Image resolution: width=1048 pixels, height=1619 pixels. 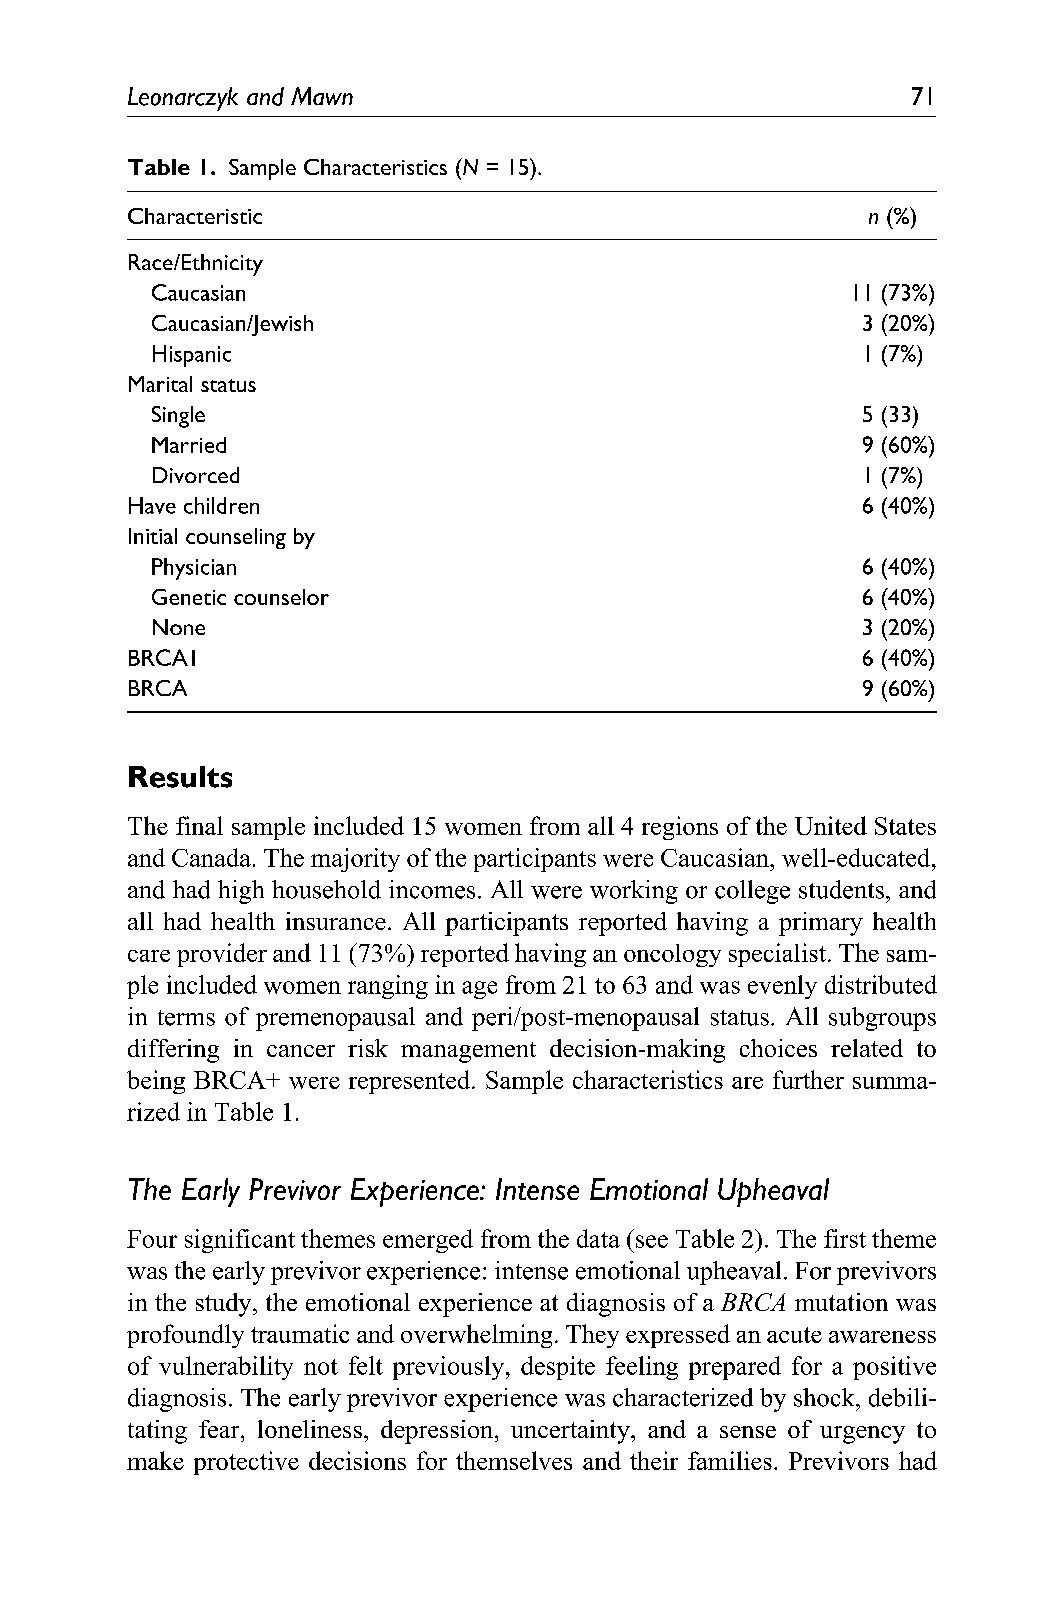 What do you see at coordinates (680, 828) in the page?
I see `regions` at bounding box center [680, 828].
